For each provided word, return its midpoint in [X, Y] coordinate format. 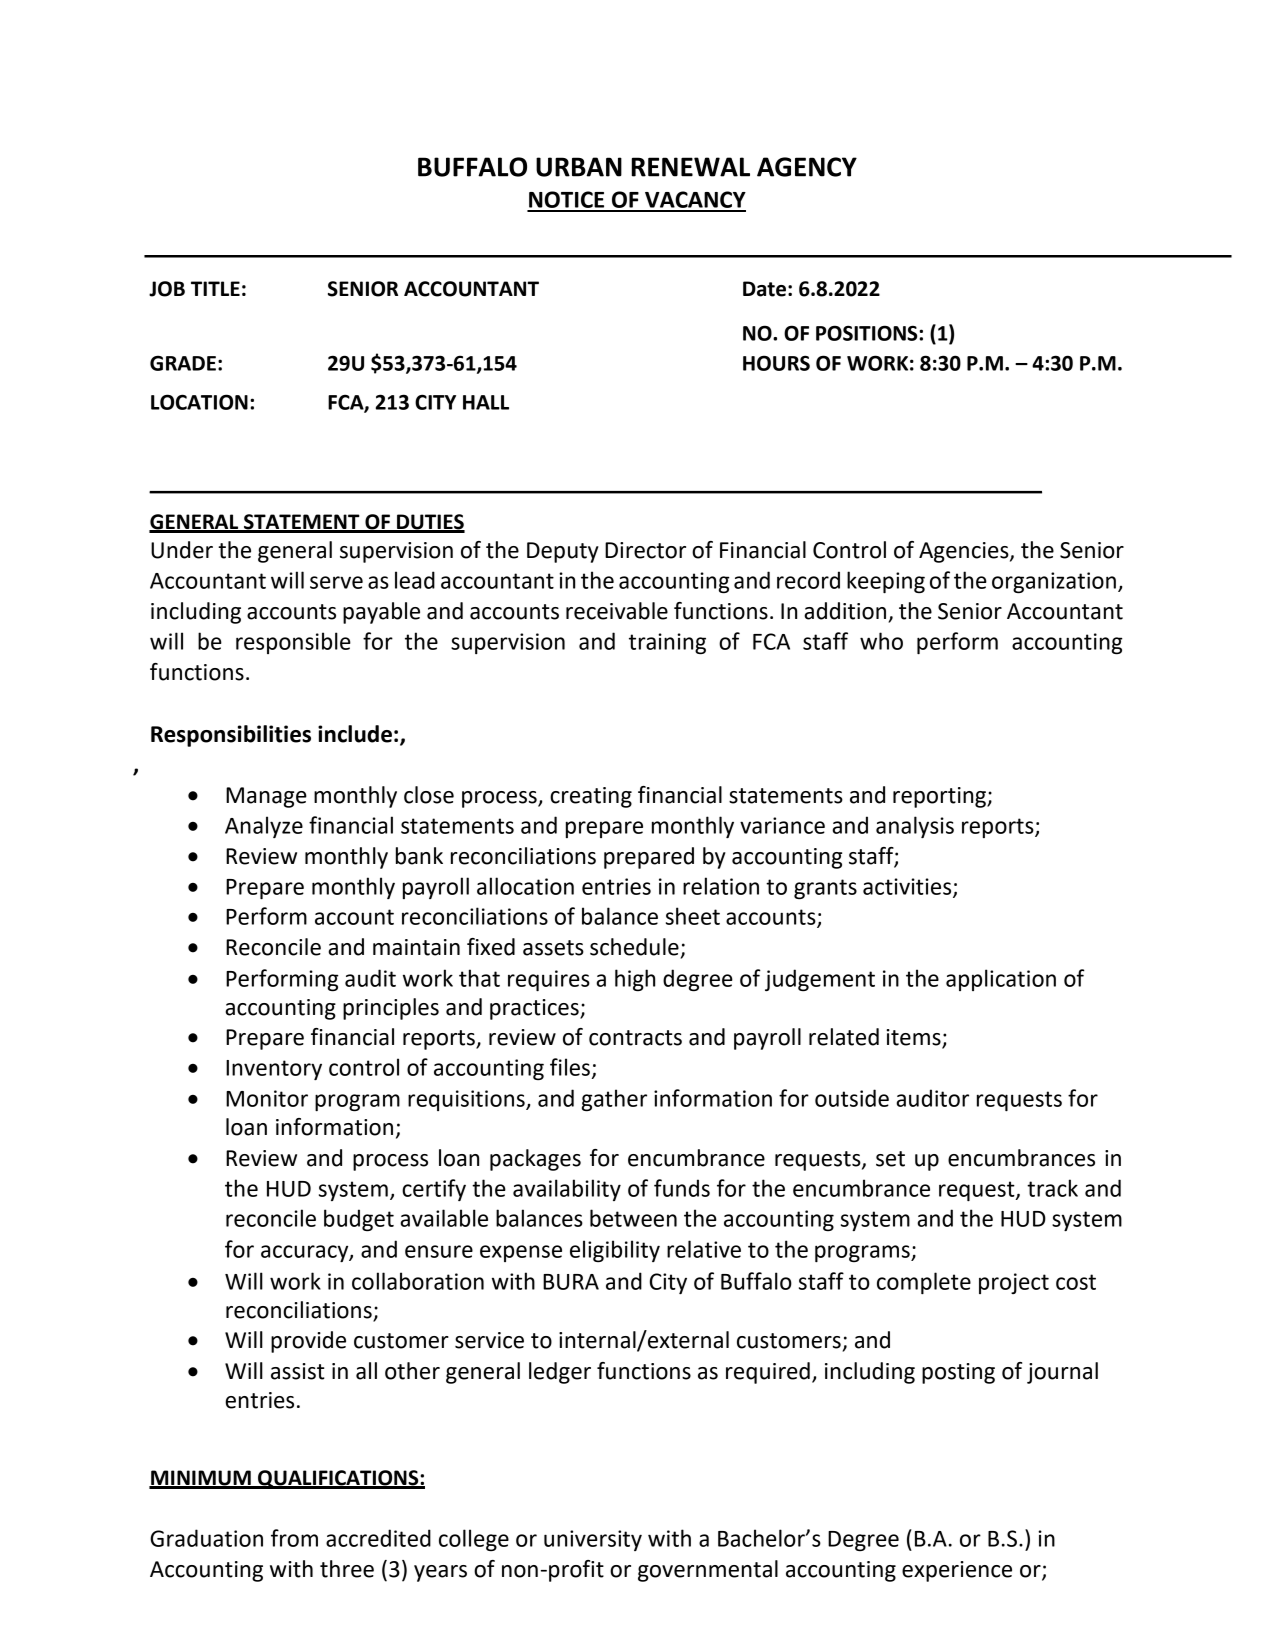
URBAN [579, 167]
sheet [693, 916]
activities [908, 887]
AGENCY [807, 167]
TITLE [215, 288]
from [294, 1538]
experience [957, 1571]
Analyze [264, 827]
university [593, 1540]
